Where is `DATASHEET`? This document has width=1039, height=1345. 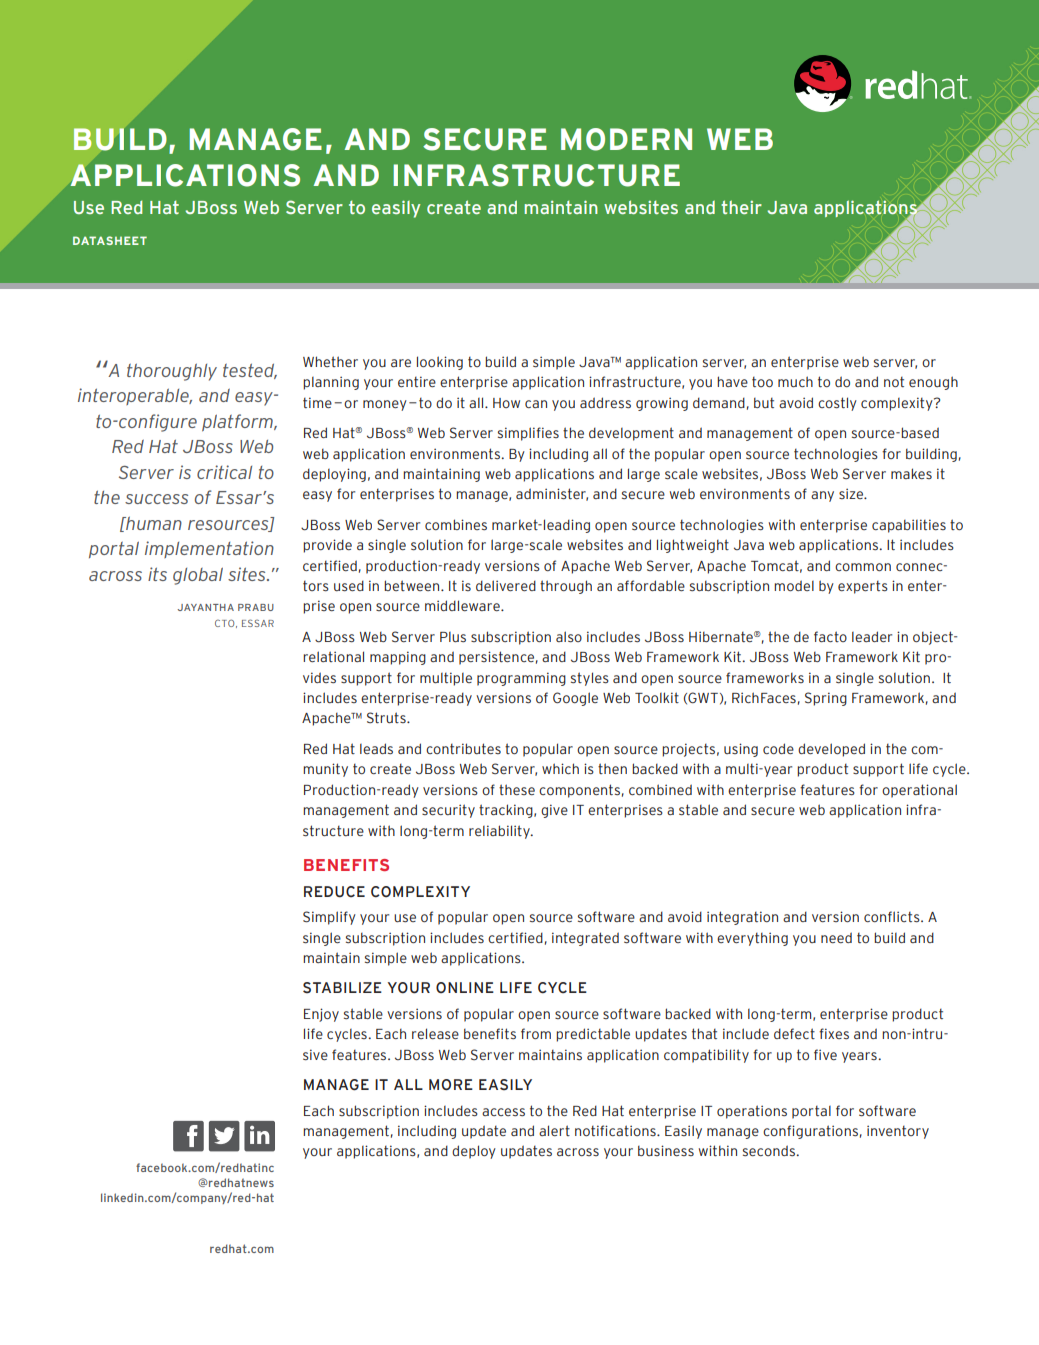 DATASHEET is located at coordinates (110, 240).
